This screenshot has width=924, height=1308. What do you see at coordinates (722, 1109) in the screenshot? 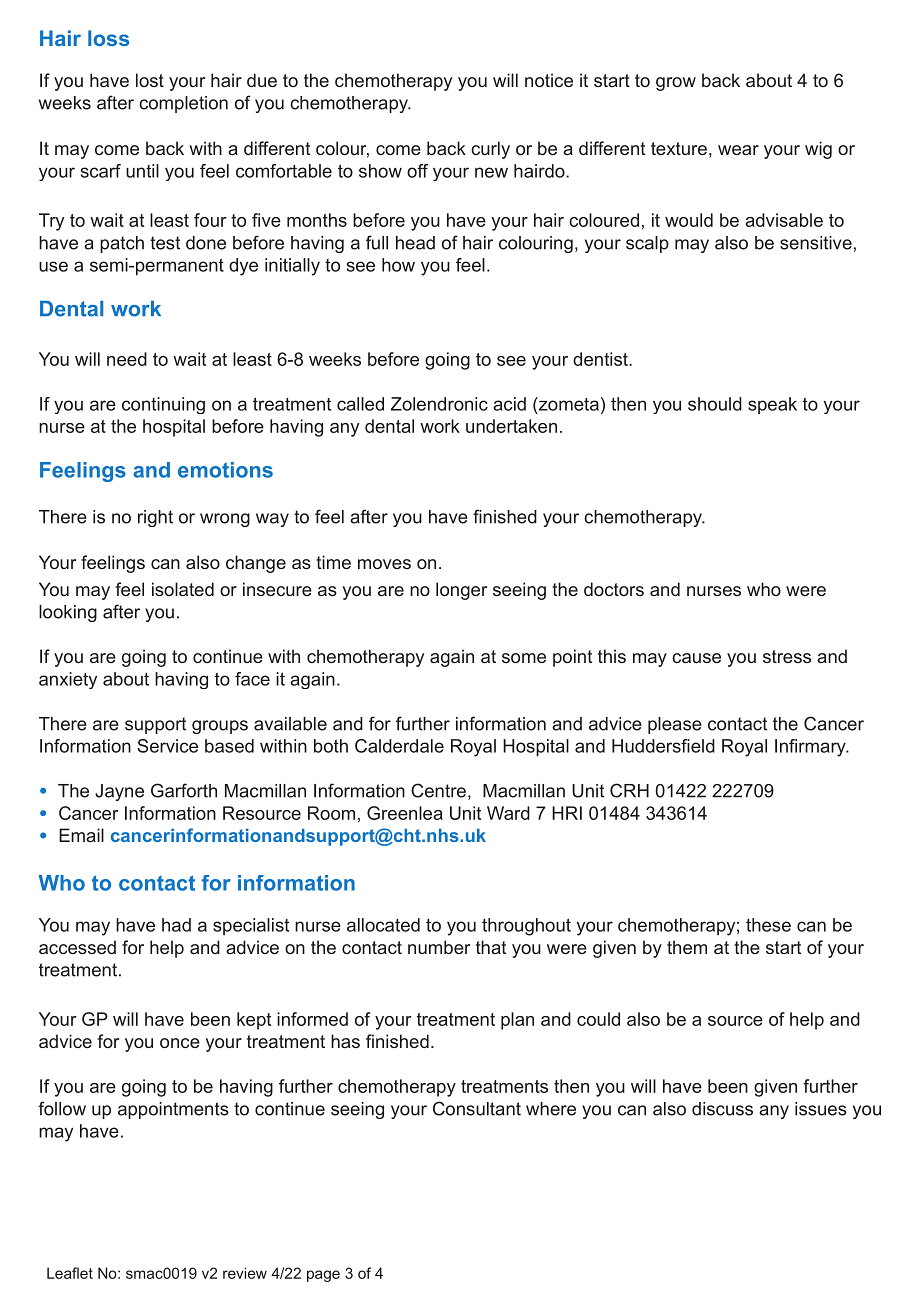
I see `discuss` at bounding box center [722, 1109].
